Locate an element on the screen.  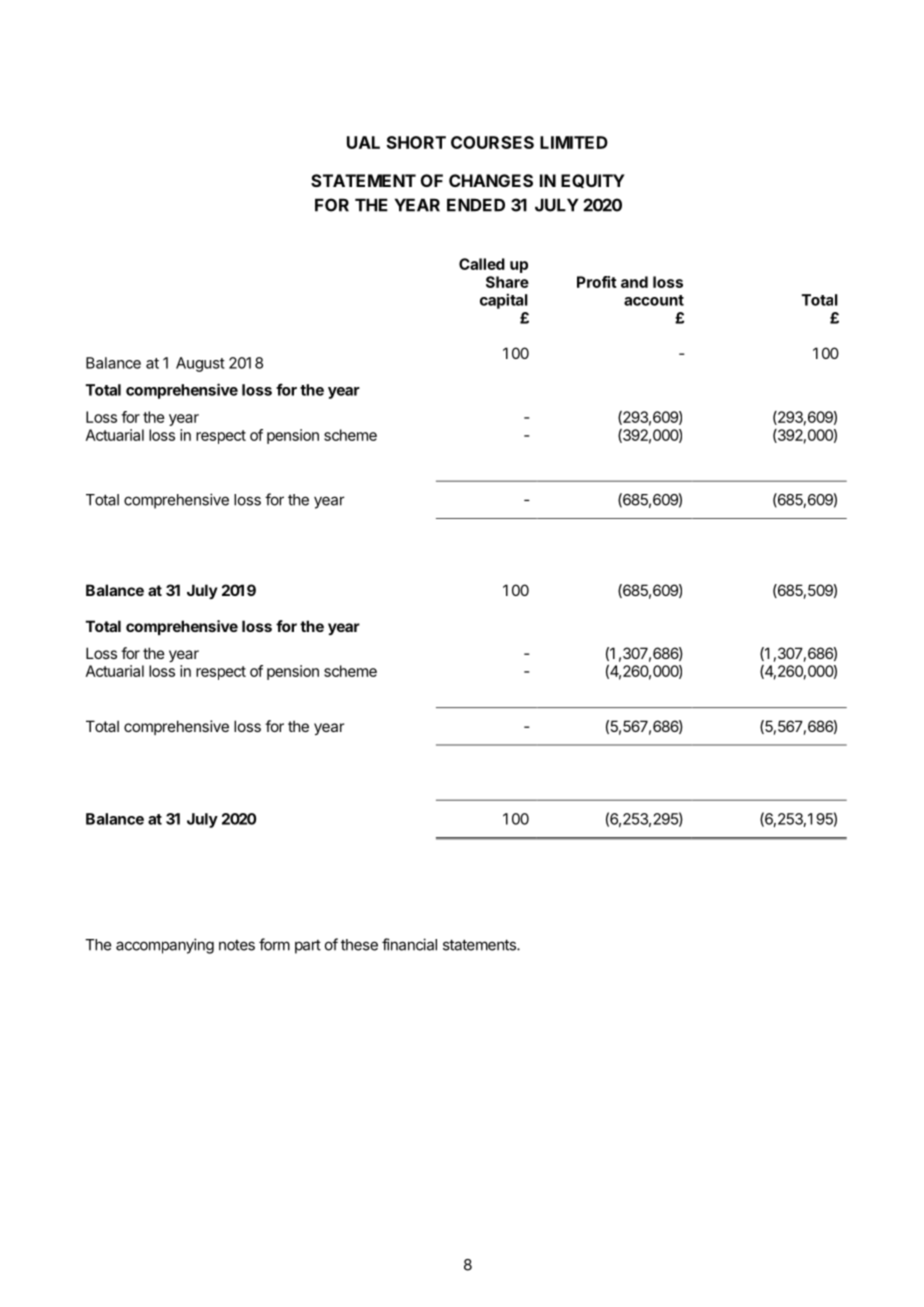
UAL is located at coordinates (363, 142).
